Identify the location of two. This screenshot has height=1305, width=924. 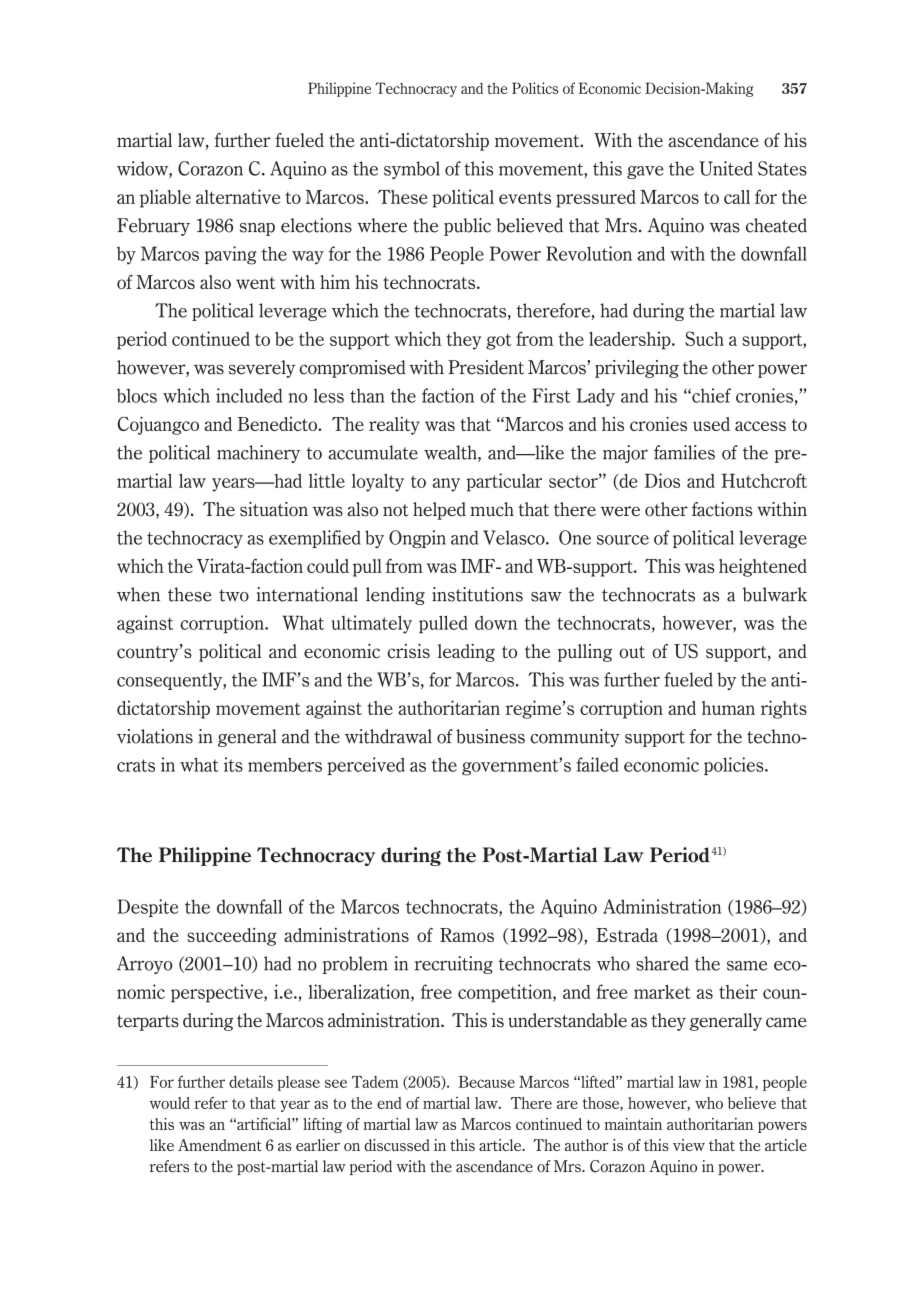
(234, 595).
